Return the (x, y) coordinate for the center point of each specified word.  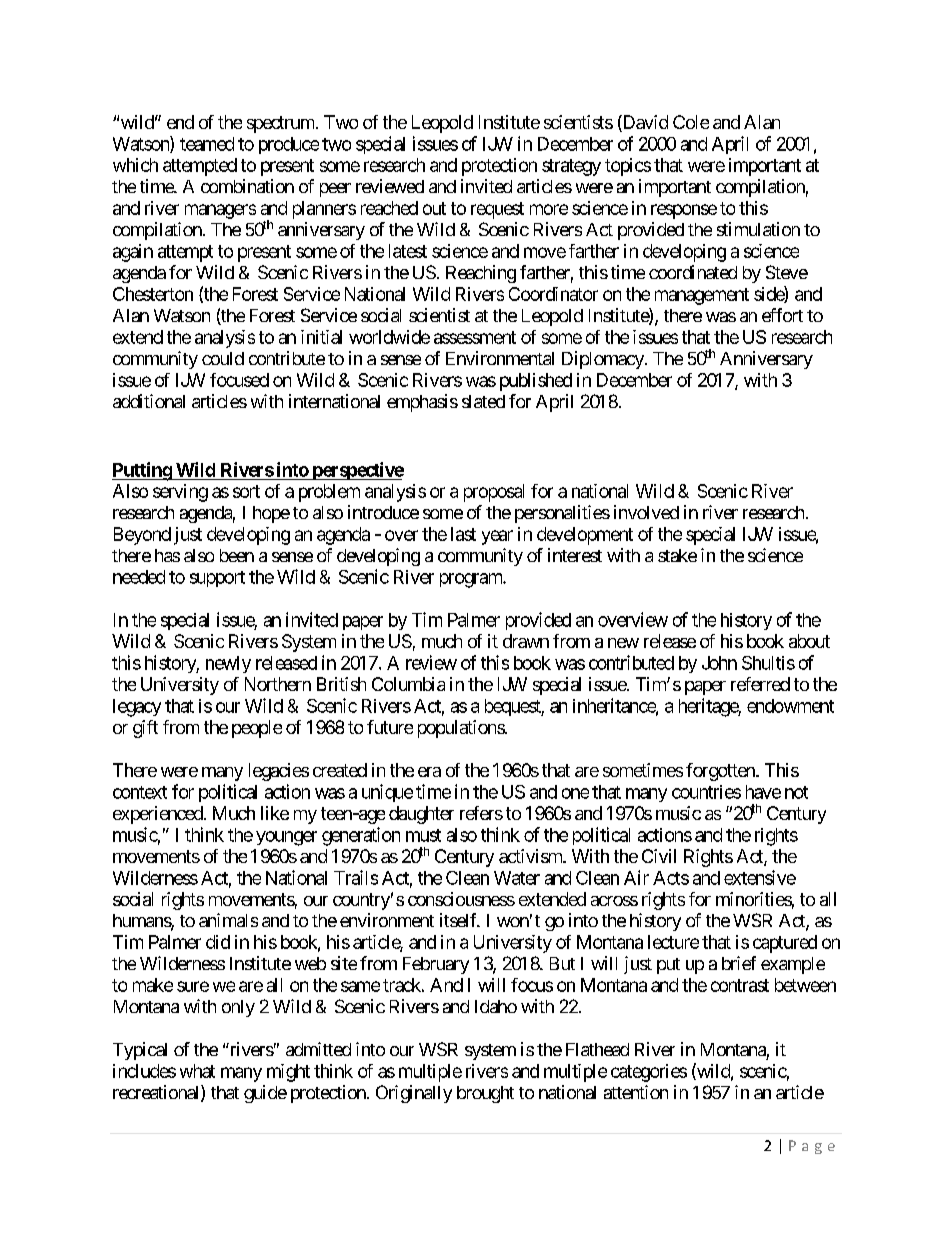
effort (782, 315)
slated (483, 401)
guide (265, 1094)
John (719, 663)
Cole (691, 122)
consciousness (461, 899)
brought (485, 1094)
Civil (659, 856)
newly (228, 664)
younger (286, 838)
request (497, 210)
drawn (526, 641)
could (223, 358)
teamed (207, 144)
